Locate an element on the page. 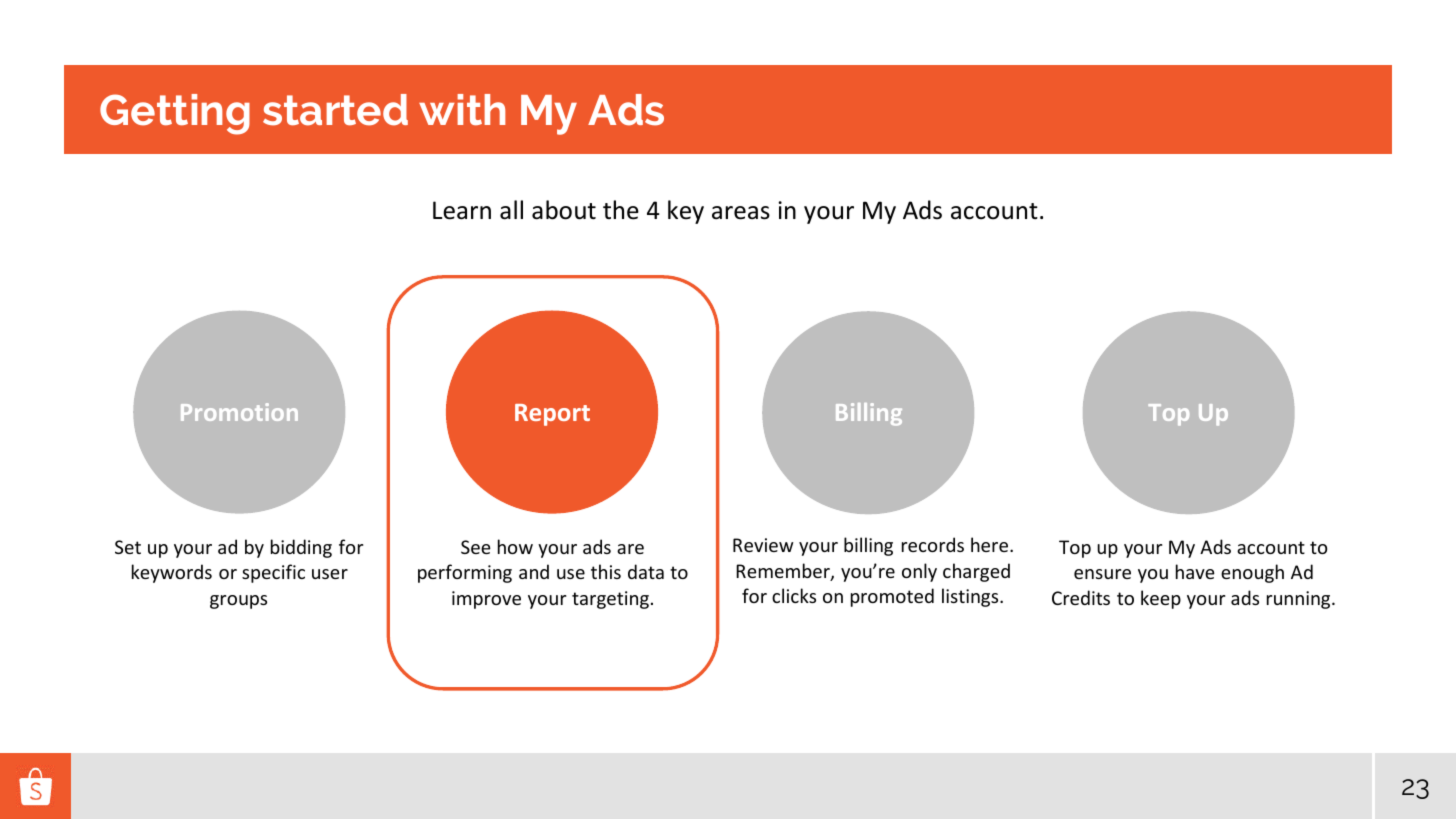 This page has width=1456, height=819. the is located at coordinates (621, 210).
